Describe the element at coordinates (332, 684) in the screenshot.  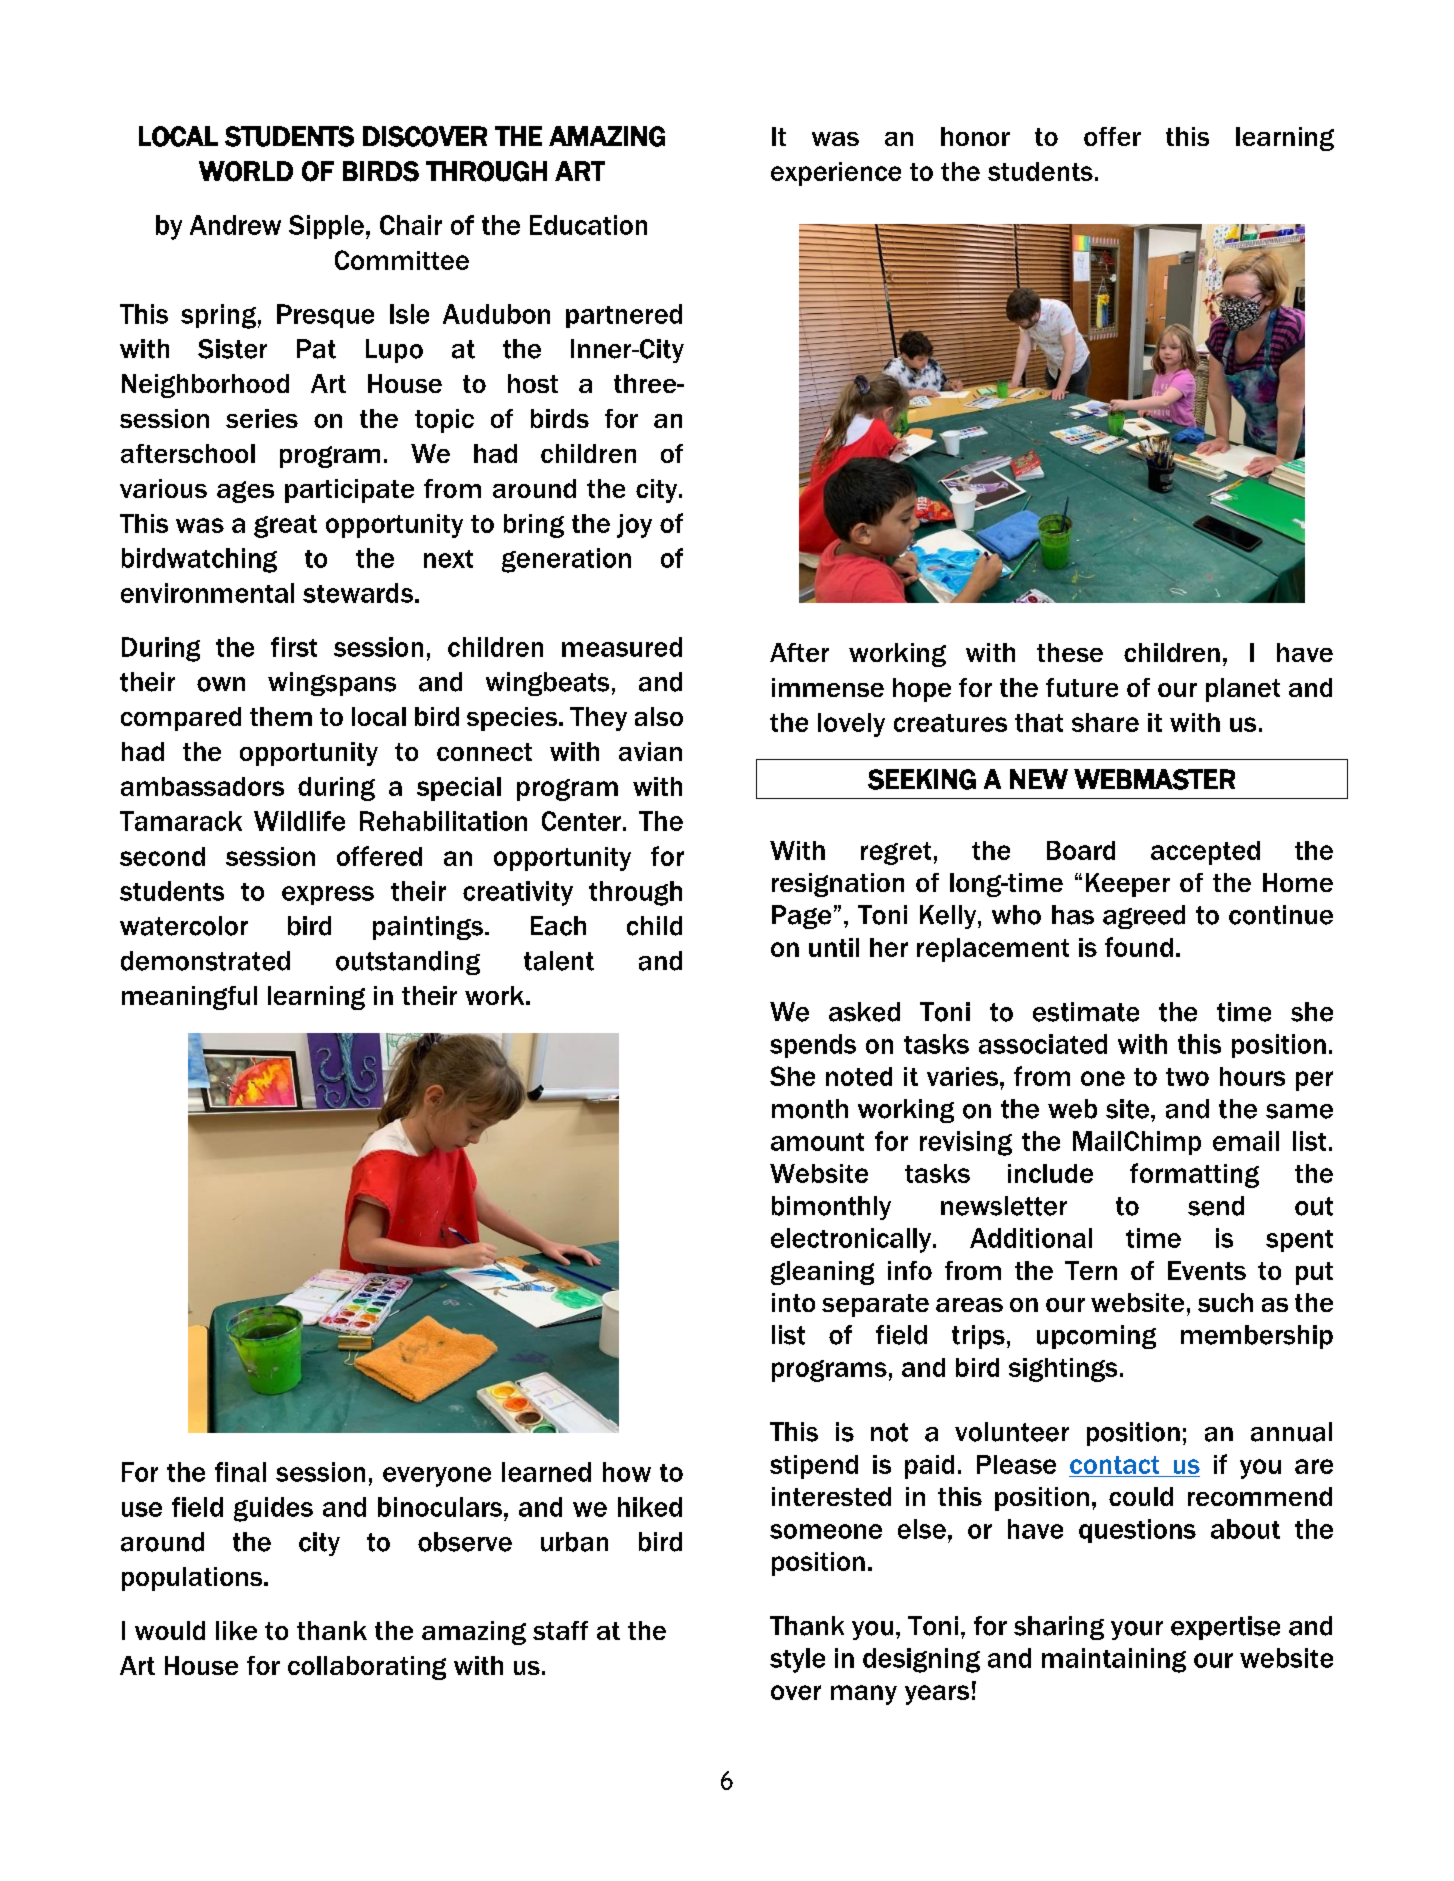
I see `wingspans` at that location.
